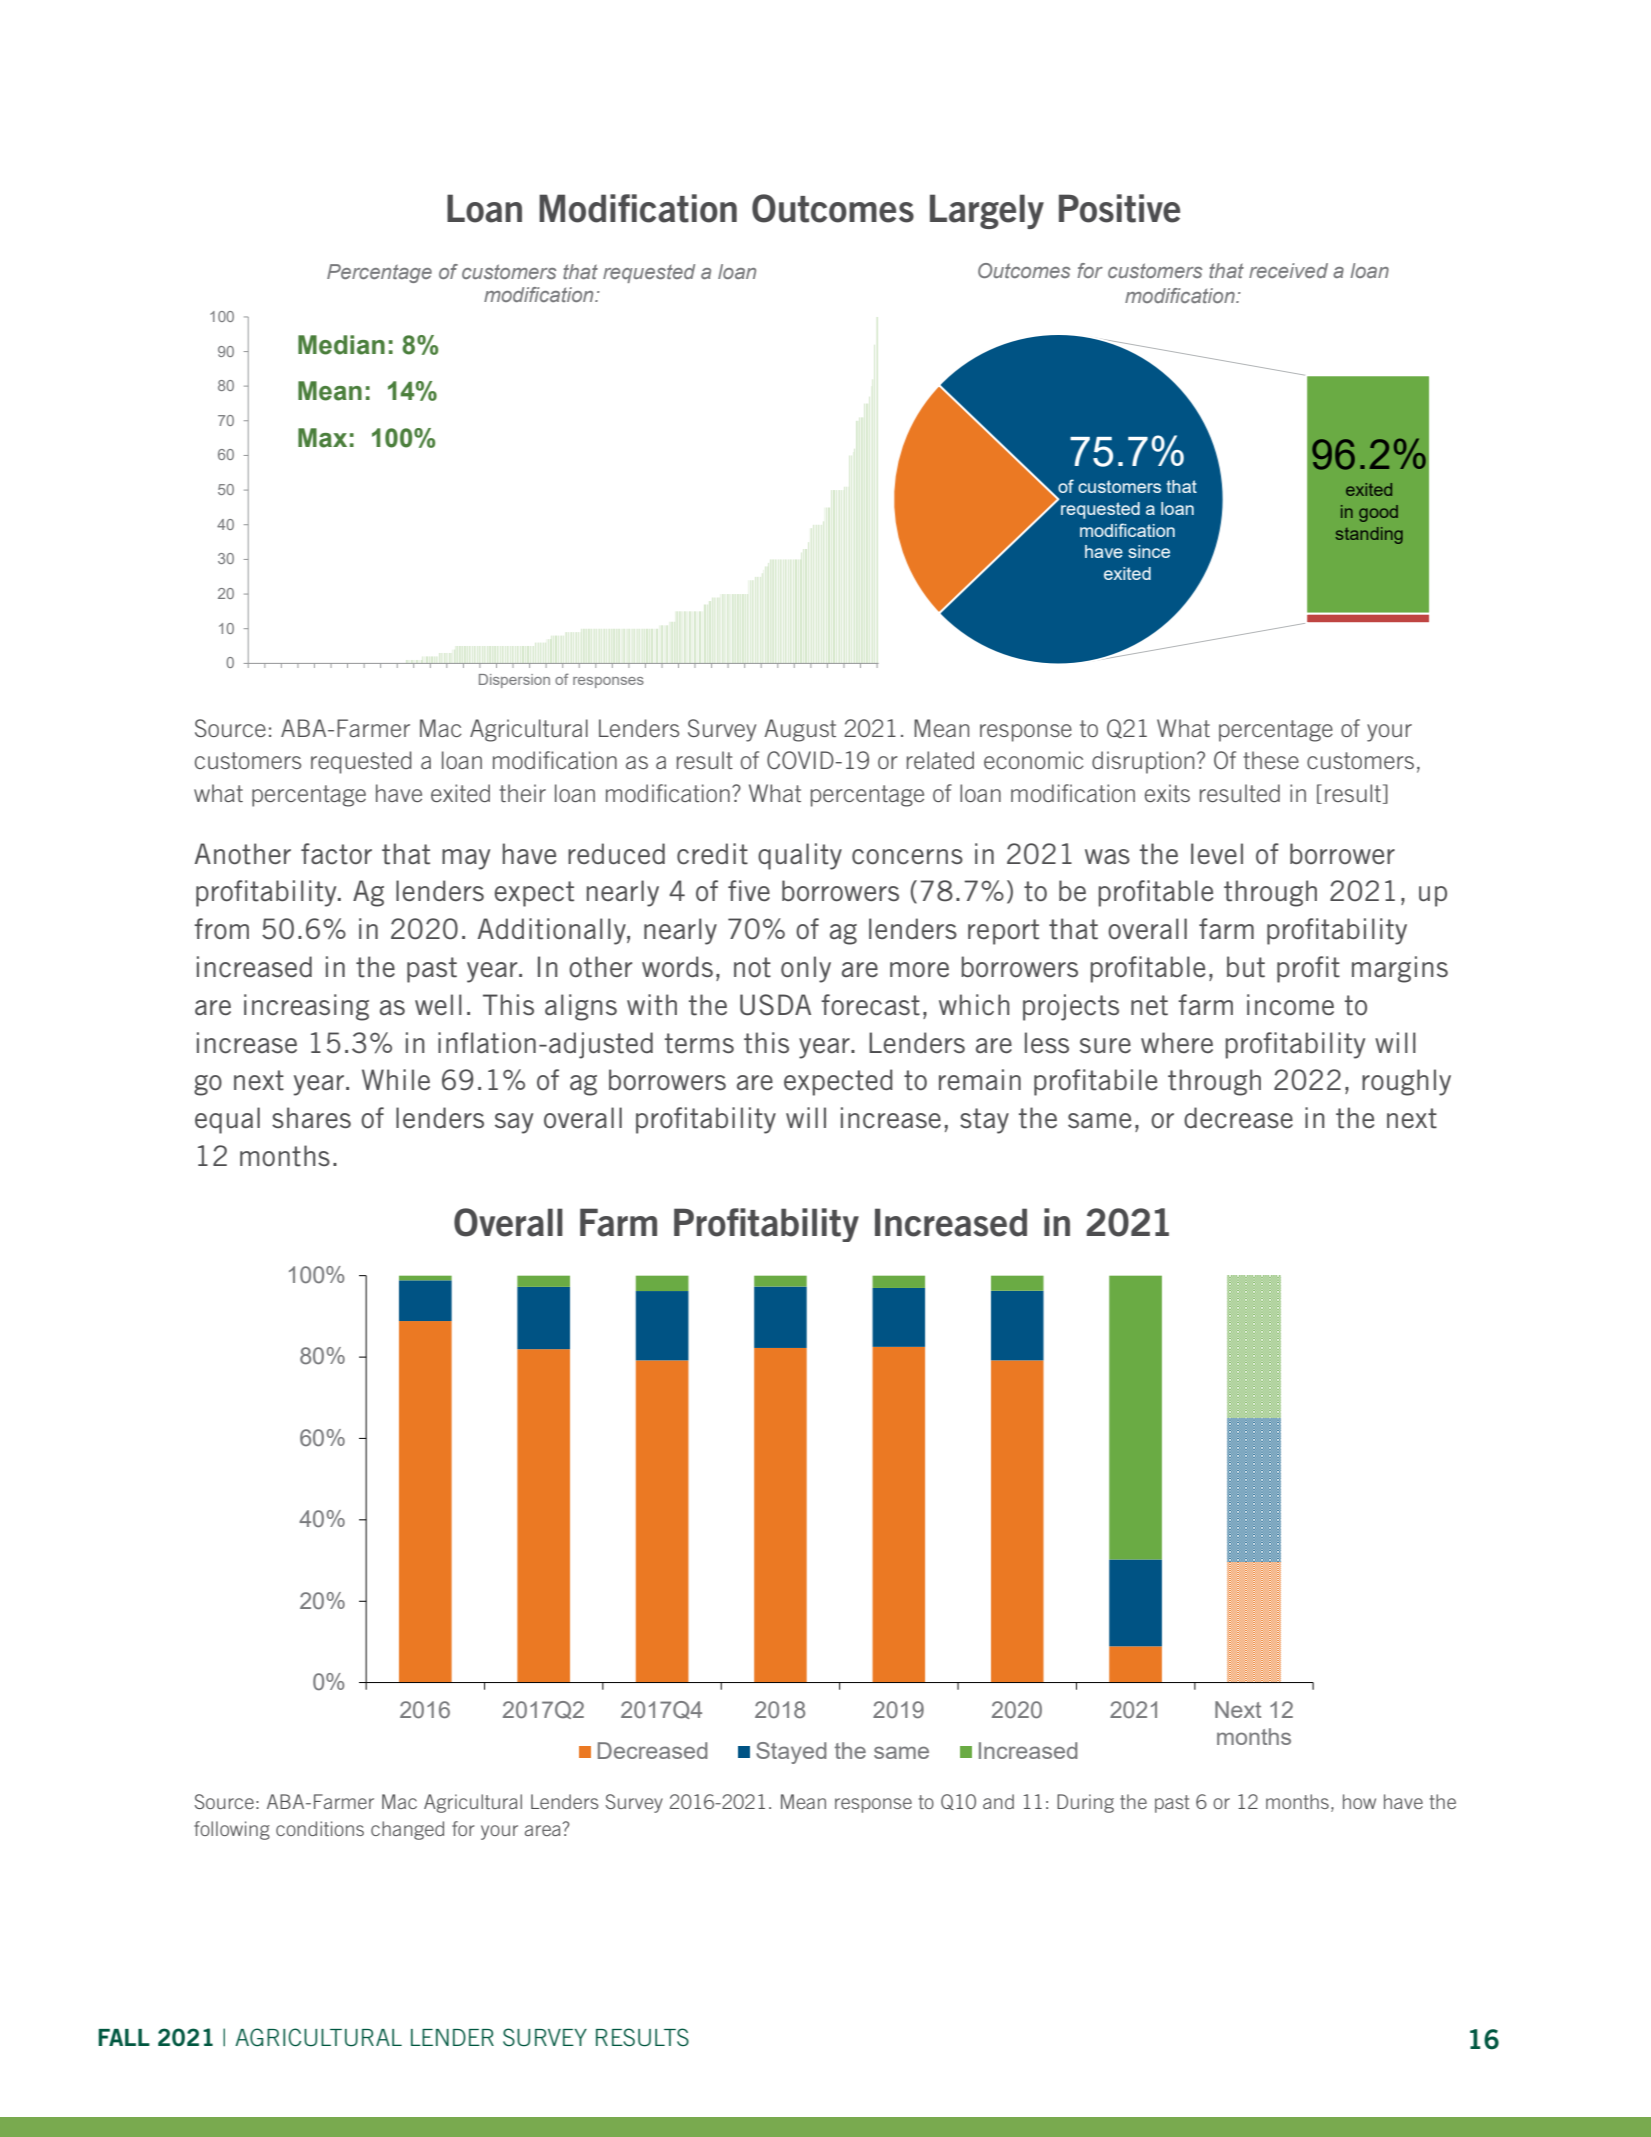  I want to click on roughly, so click(1406, 1082).
